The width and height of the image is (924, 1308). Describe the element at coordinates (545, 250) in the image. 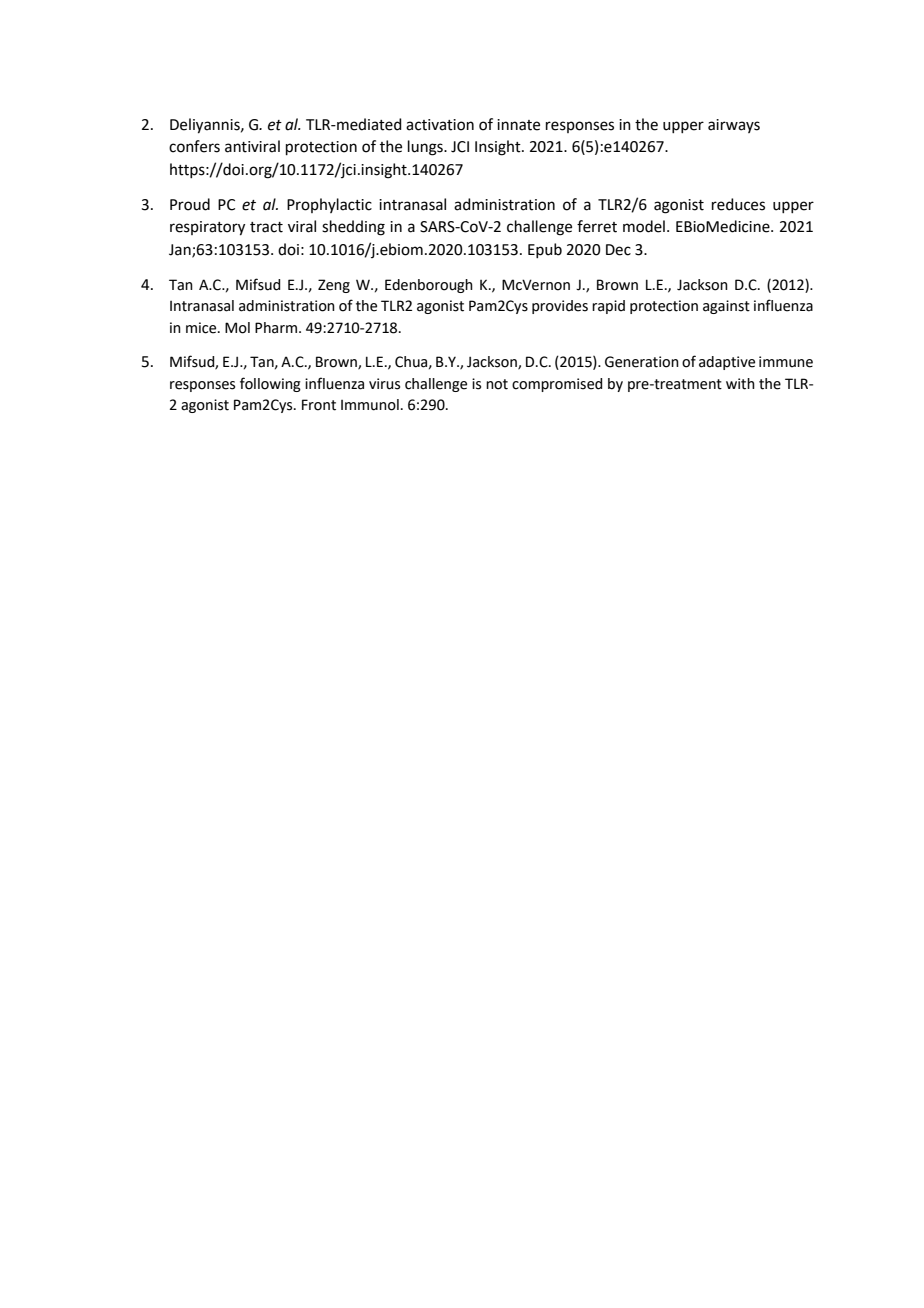

I see `Epub` at that location.
